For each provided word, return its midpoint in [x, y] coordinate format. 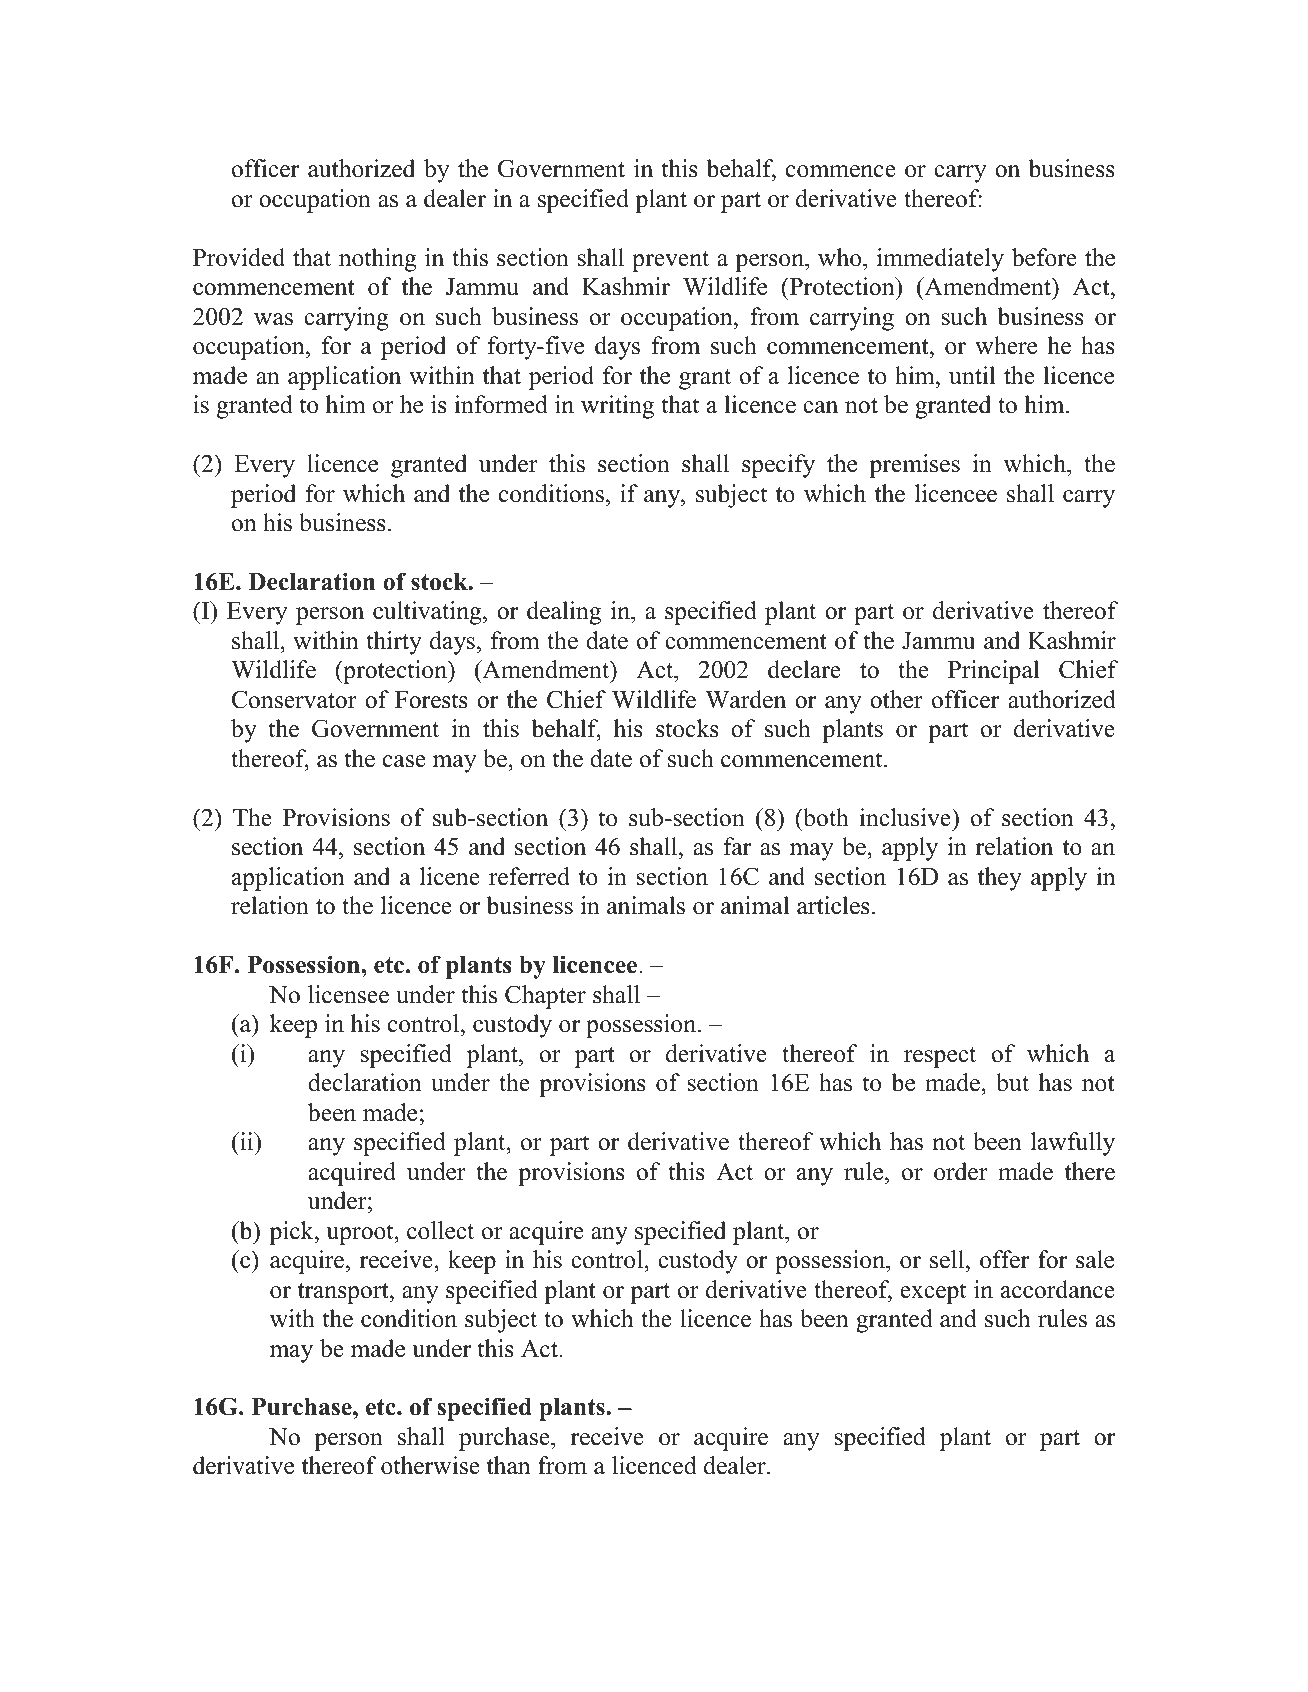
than [509, 1465]
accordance [1058, 1289]
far [737, 846]
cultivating [428, 613]
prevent [670, 261]
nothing [378, 260]
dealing [564, 613]
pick [292, 1233]
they [1000, 879]
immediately [940, 260]
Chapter [545, 997]
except [933, 1293]
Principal [993, 672]
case [404, 761]
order [961, 1171]
